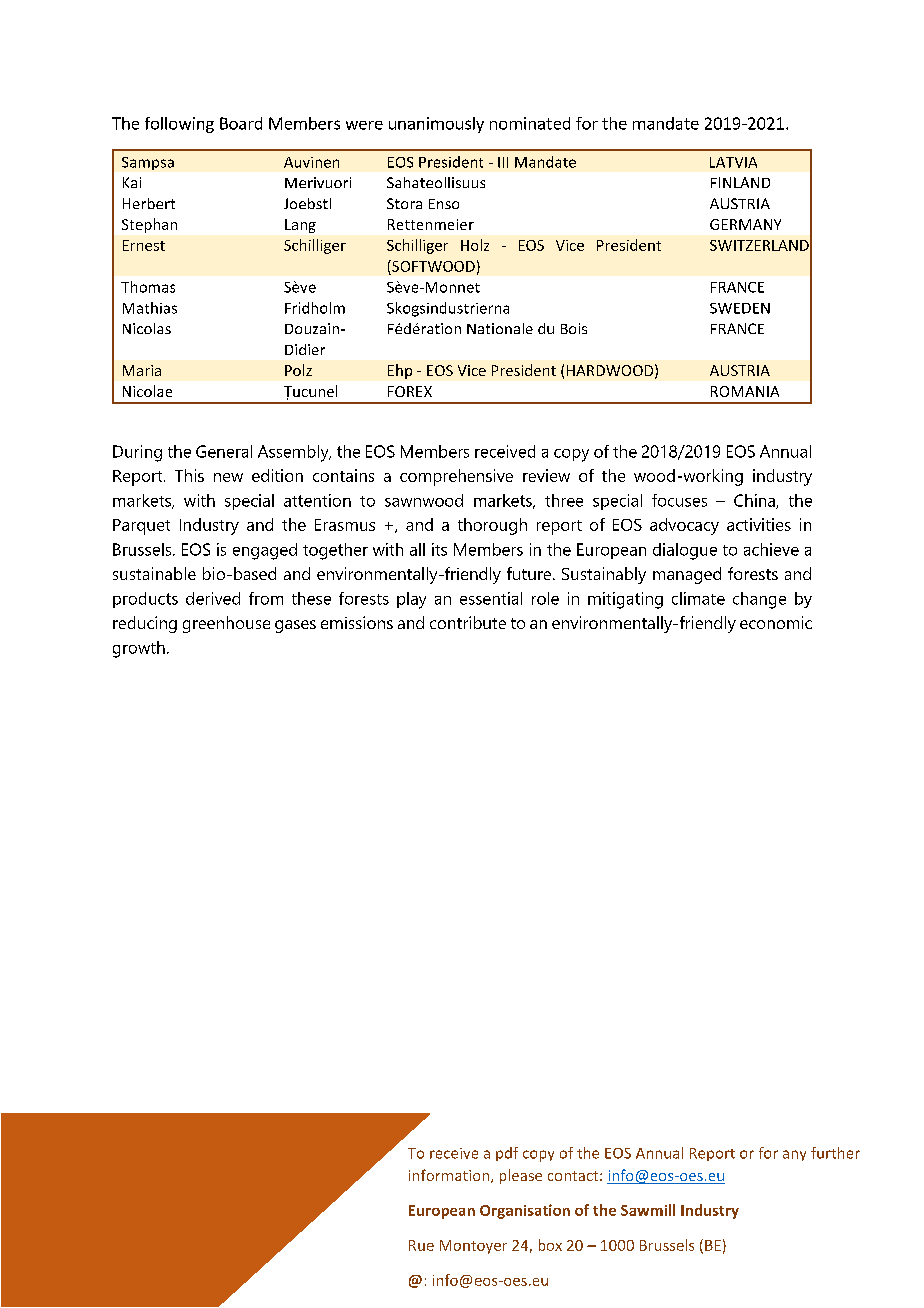 This page has width=924, height=1308. I want to click on economic, so click(776, 622).
